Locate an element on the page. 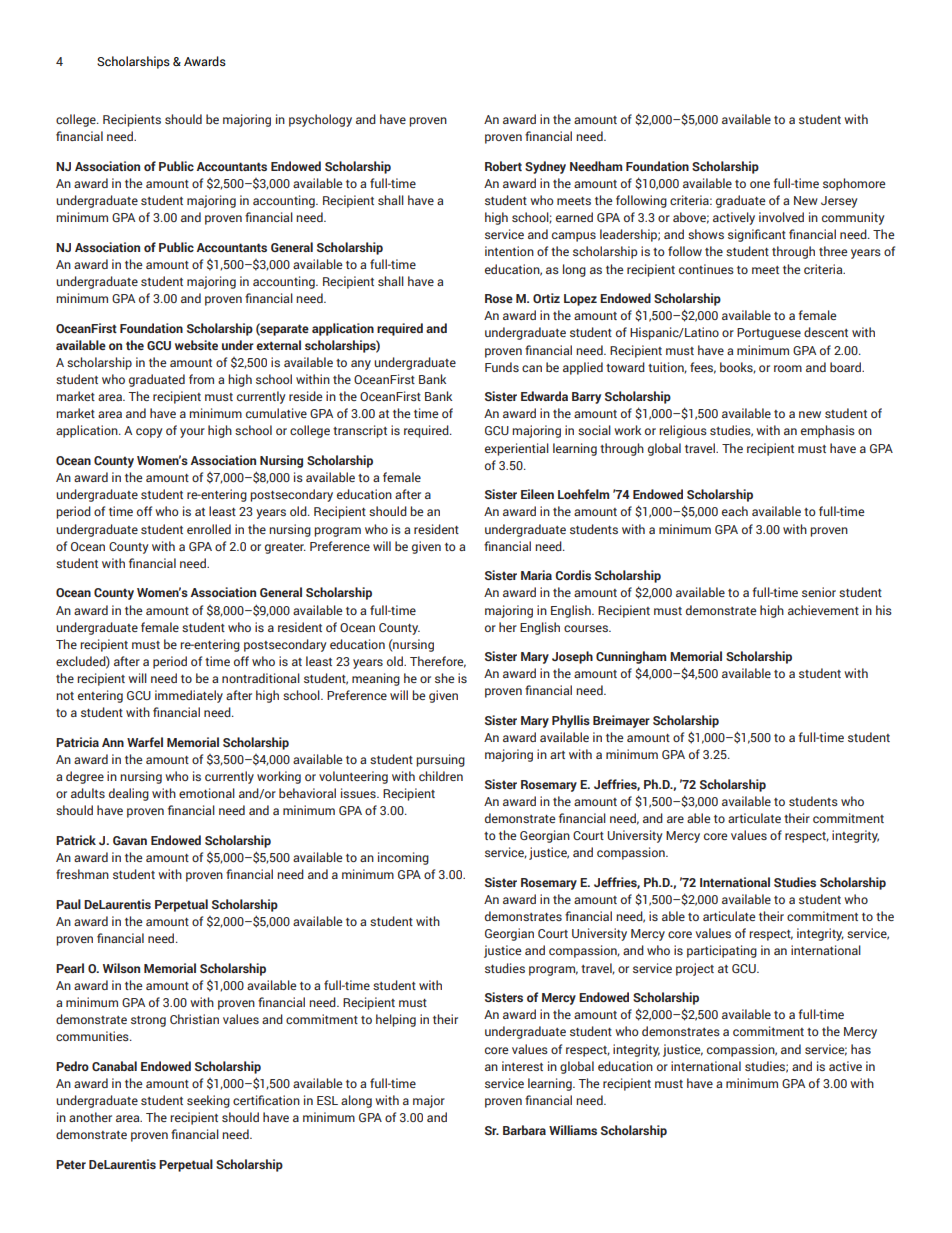  participating is located at coordinates (722, 951).
